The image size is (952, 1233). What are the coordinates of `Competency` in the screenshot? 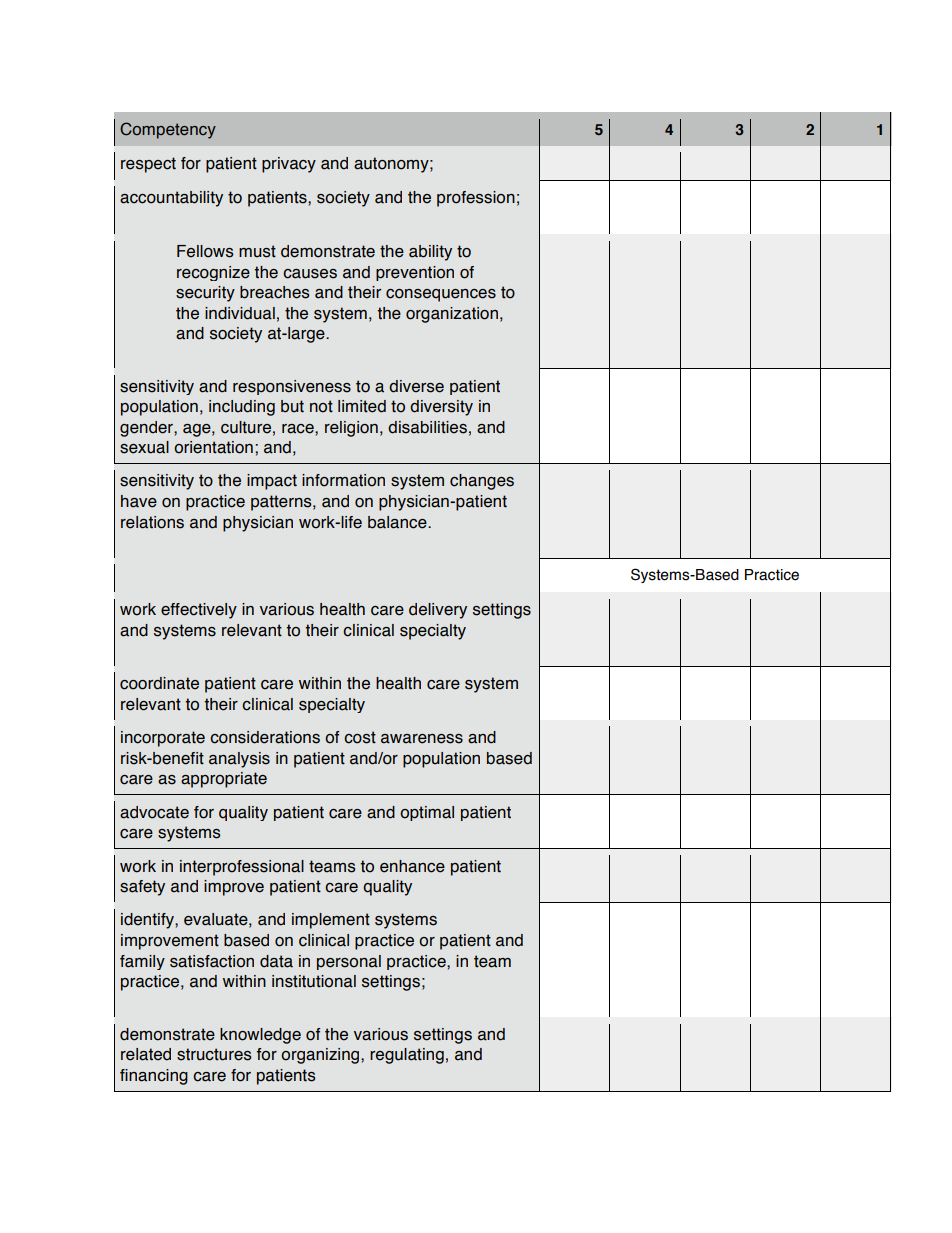 It's located at (168, 130).
